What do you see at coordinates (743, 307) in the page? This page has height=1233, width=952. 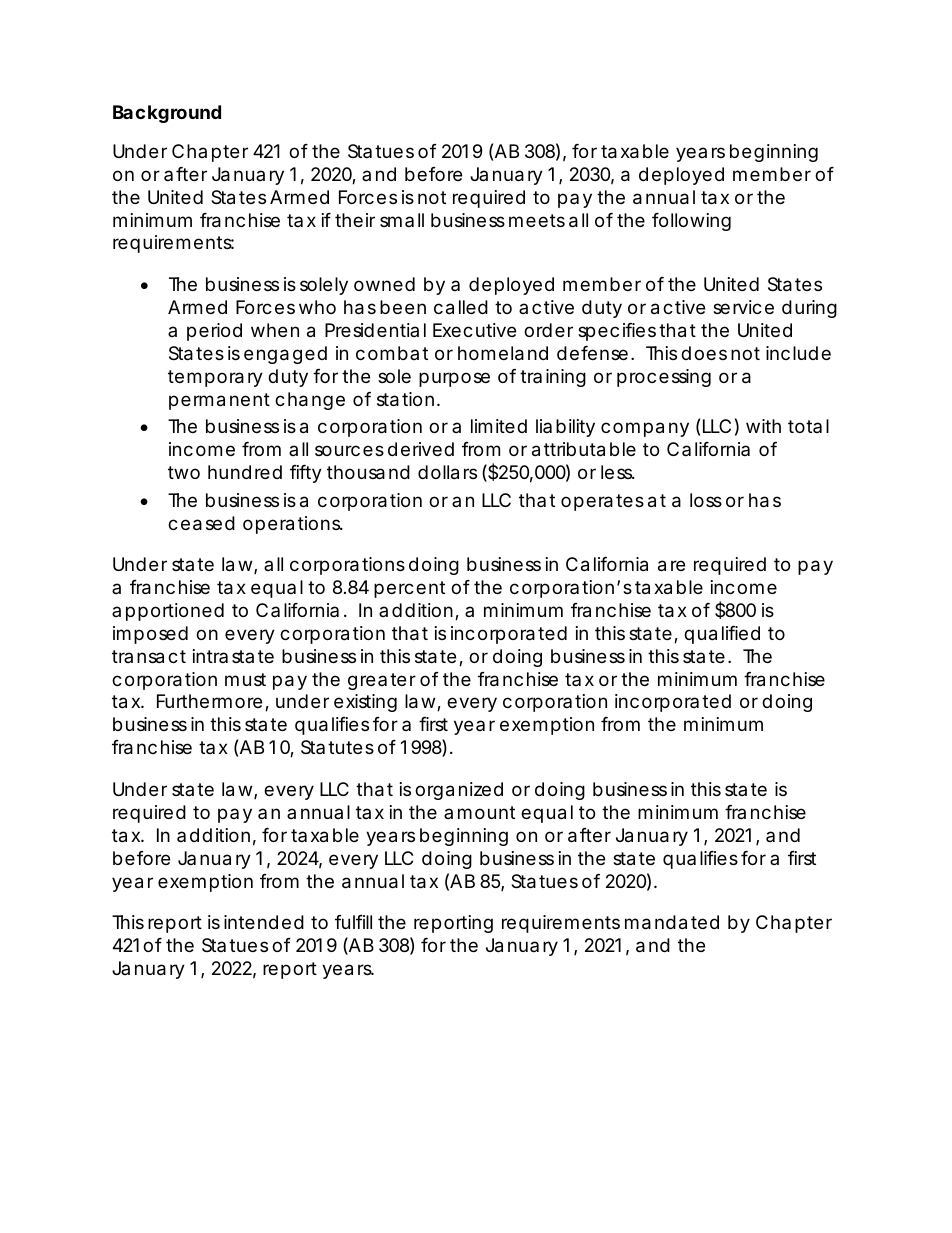 I see `service` at bounding box center [743, 307].
